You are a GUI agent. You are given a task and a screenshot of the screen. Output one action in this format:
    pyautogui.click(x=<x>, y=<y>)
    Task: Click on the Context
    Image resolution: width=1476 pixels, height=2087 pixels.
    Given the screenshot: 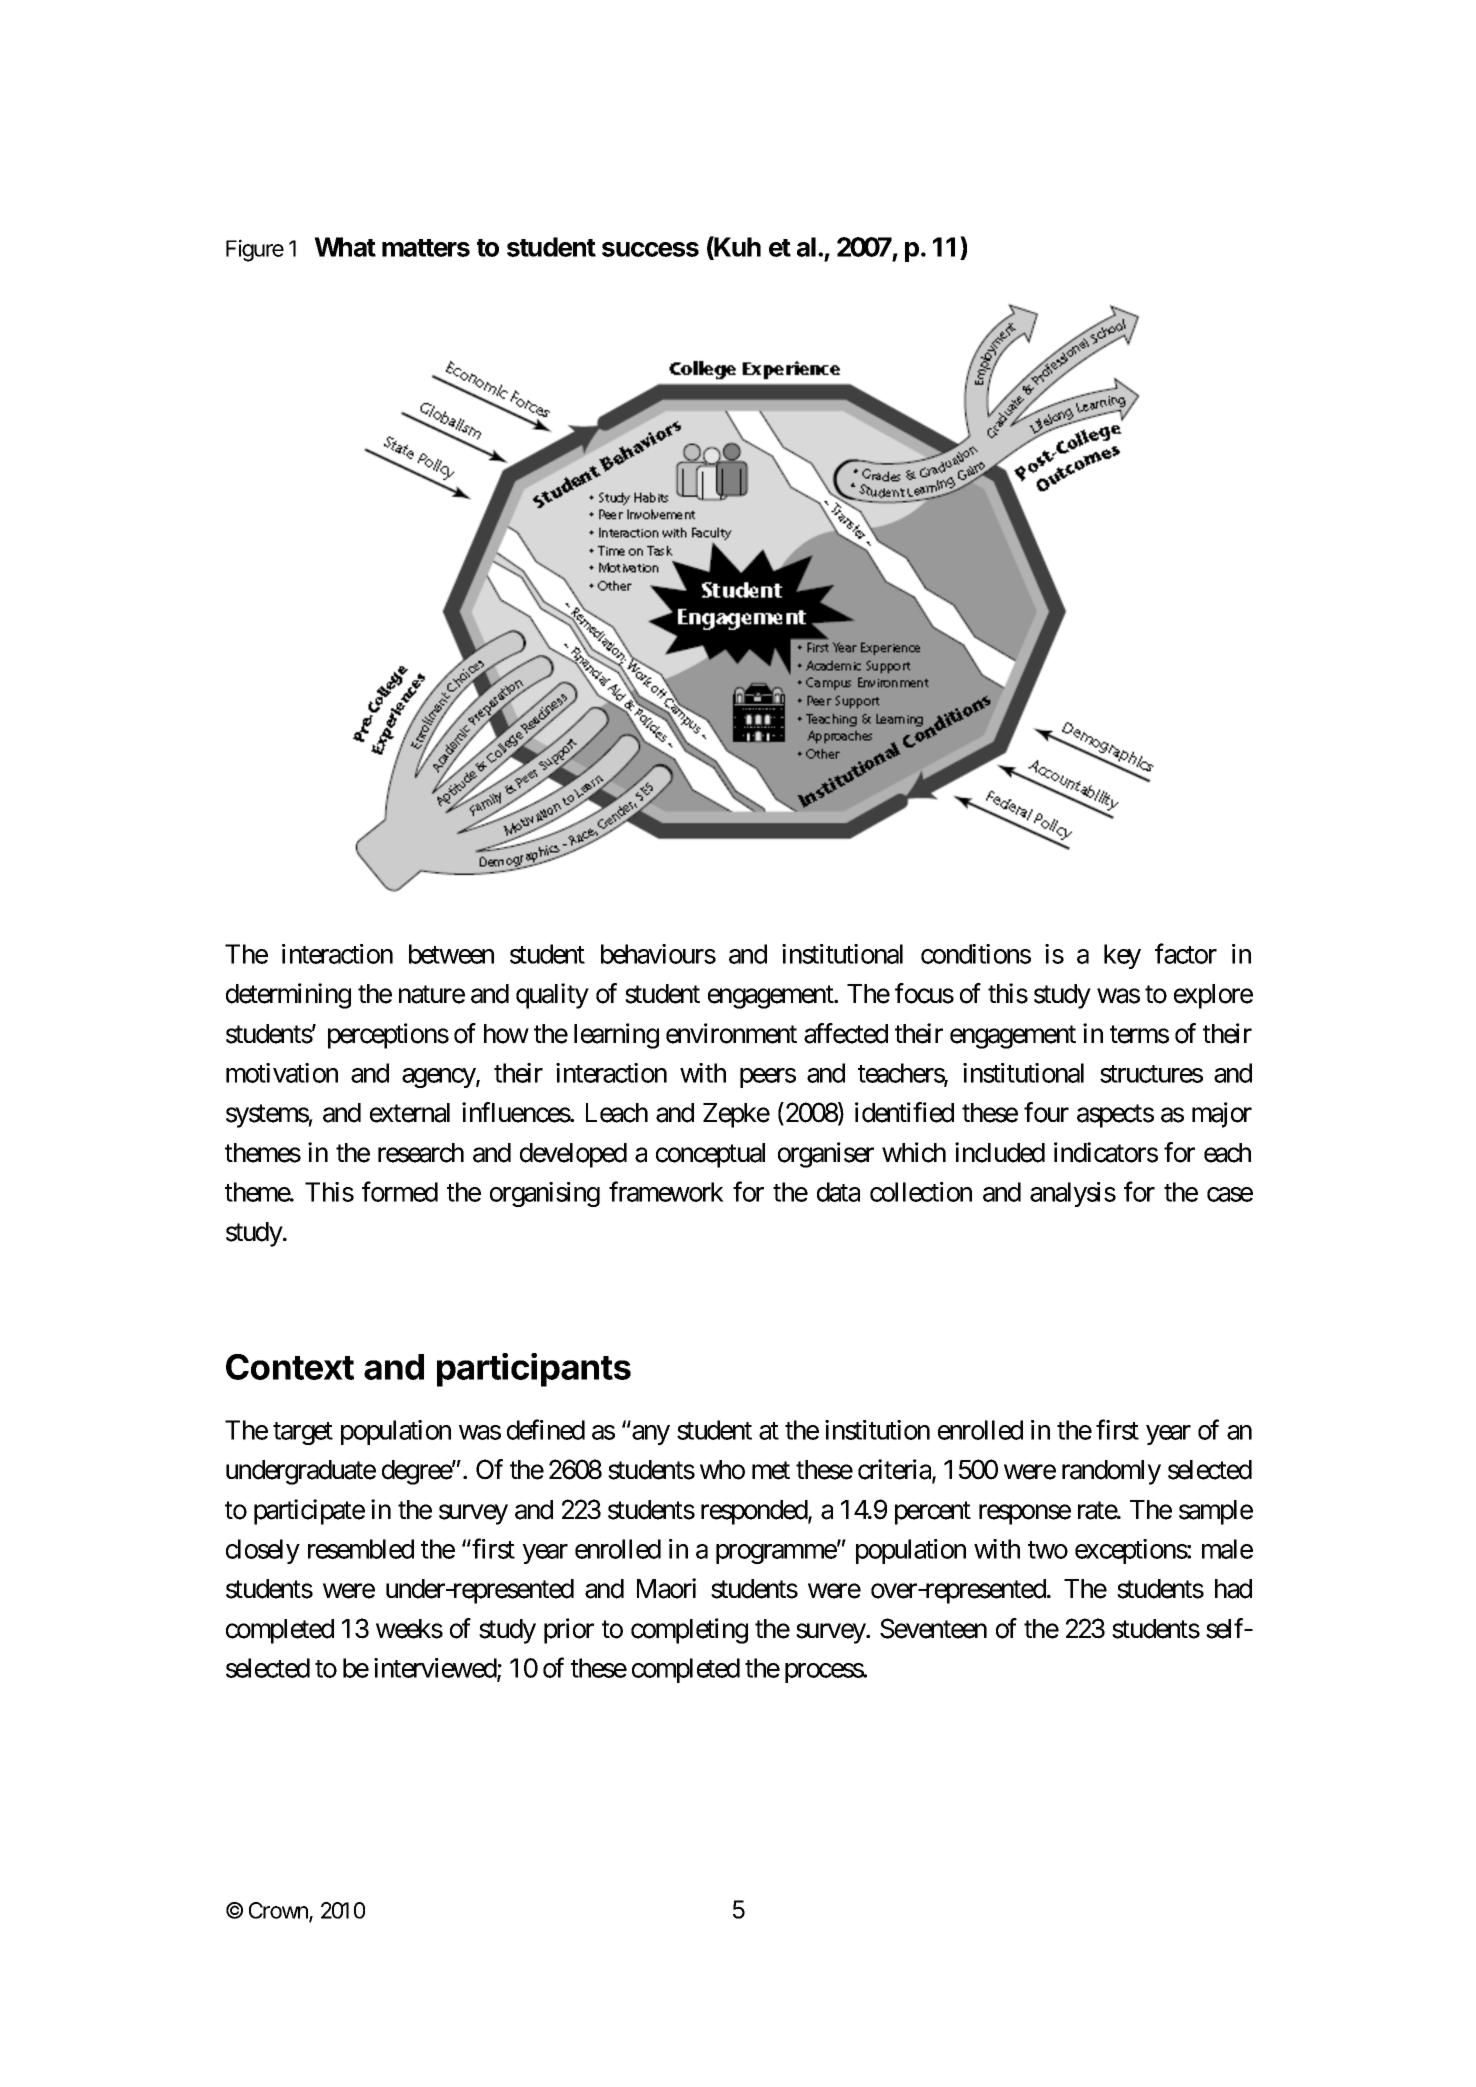 What is the action you would take?
    pyautogui.click(x=290, y=1367)
